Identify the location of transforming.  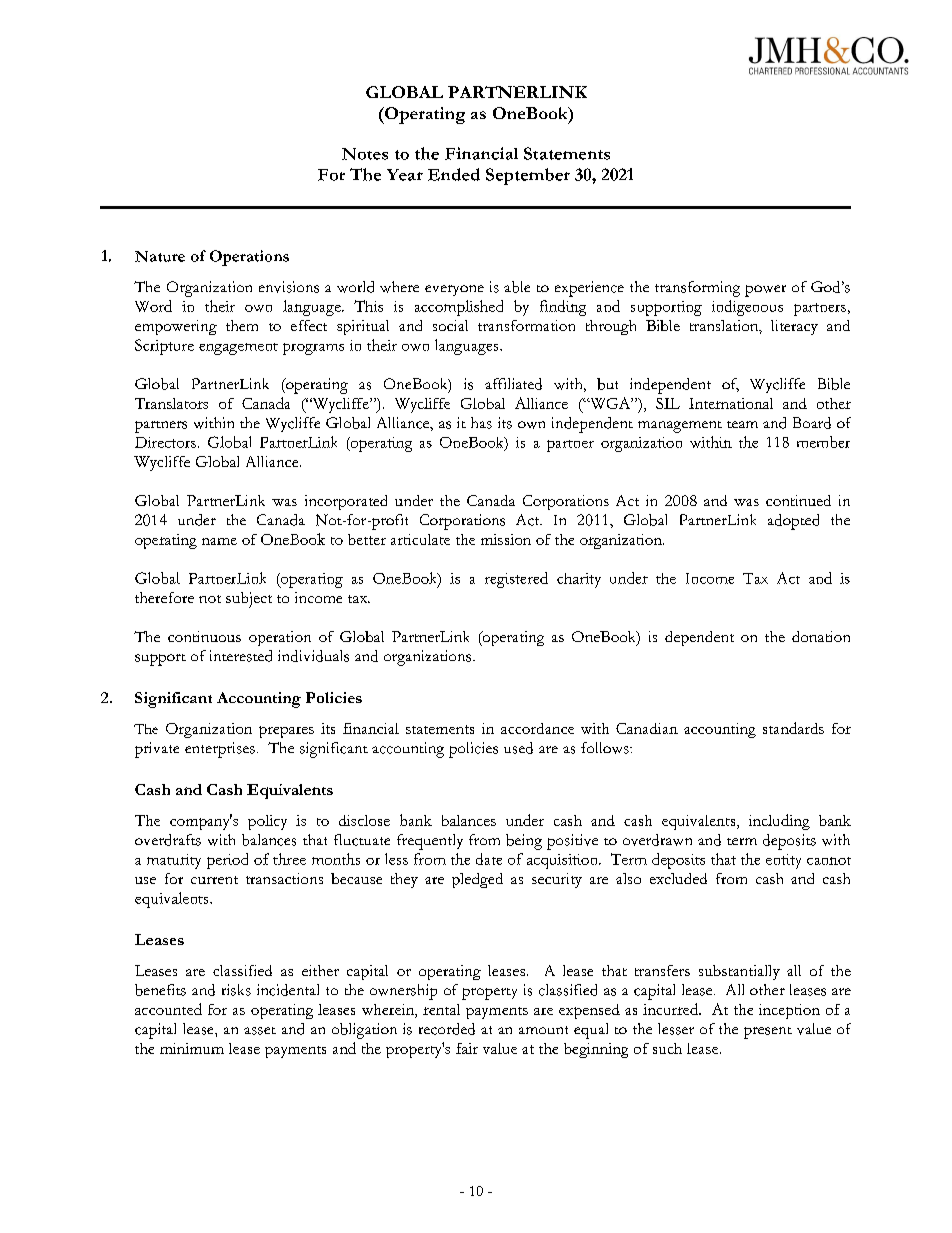
(697, 289).
